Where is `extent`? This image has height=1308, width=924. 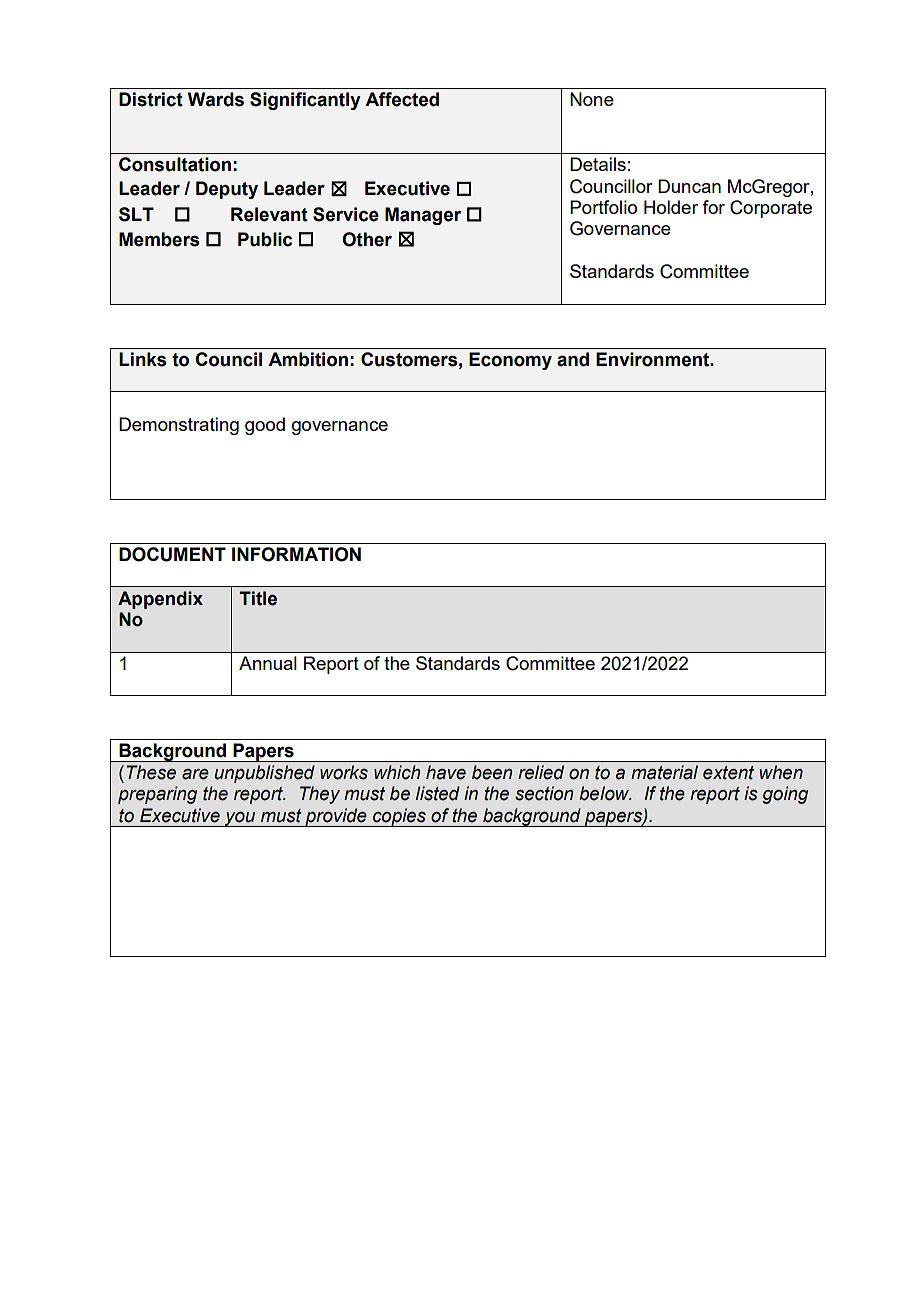 extent is located at coordinates (728, 773).
